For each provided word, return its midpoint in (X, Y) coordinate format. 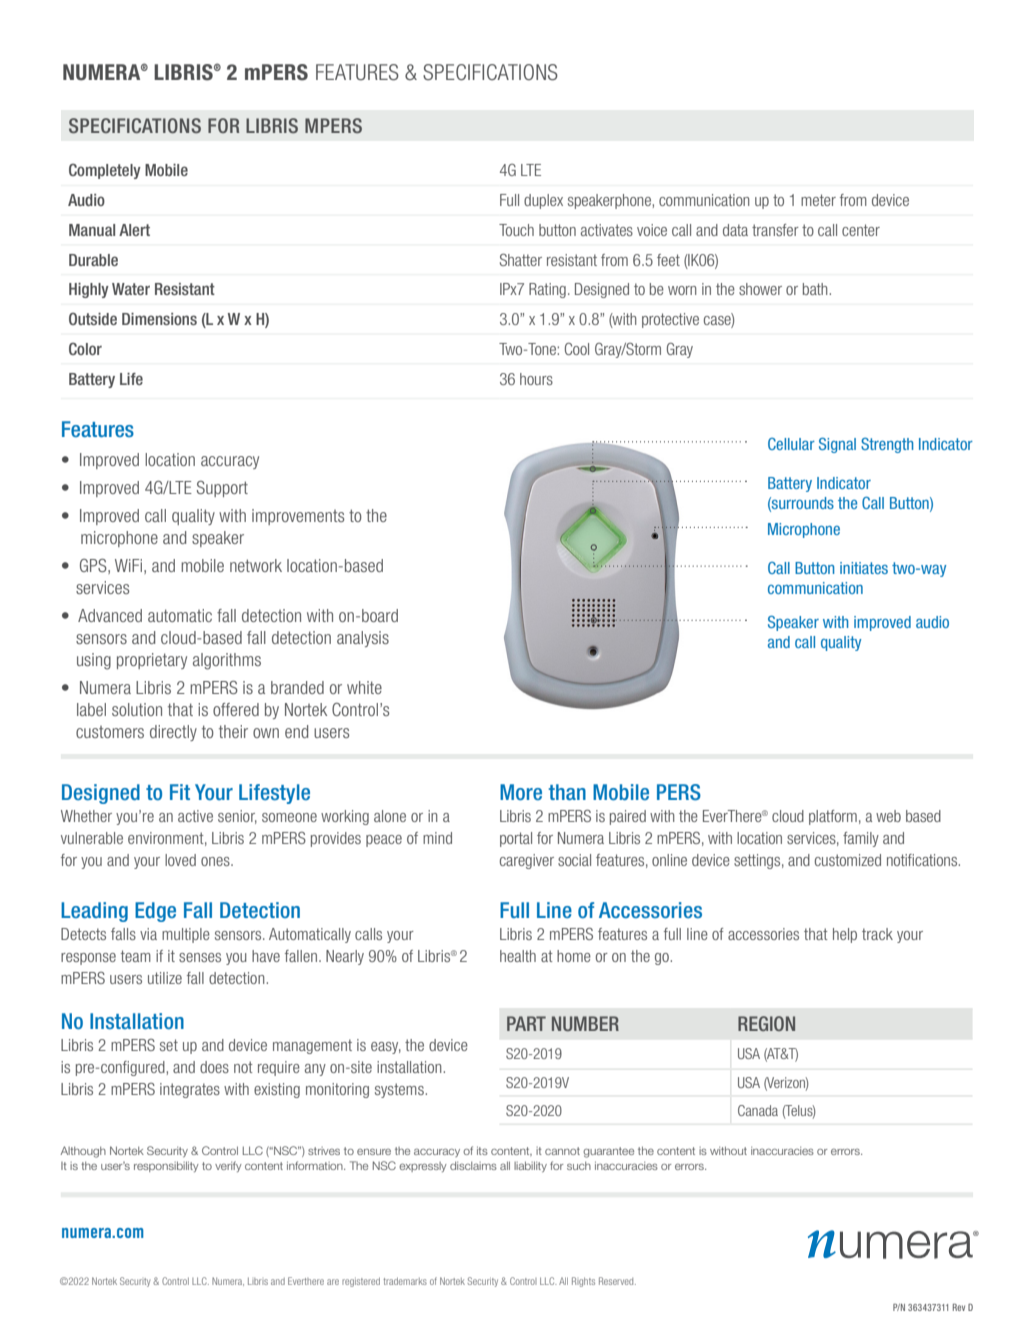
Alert (134, 230)
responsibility (166, 1166)
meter (818, 200)
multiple (186, 935)
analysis (363, 639)
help (845, 935)
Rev (959, 1307)
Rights (583, 1282)
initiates (864, 568)
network (256, 565)
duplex (543, 201)
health (518, 956)
